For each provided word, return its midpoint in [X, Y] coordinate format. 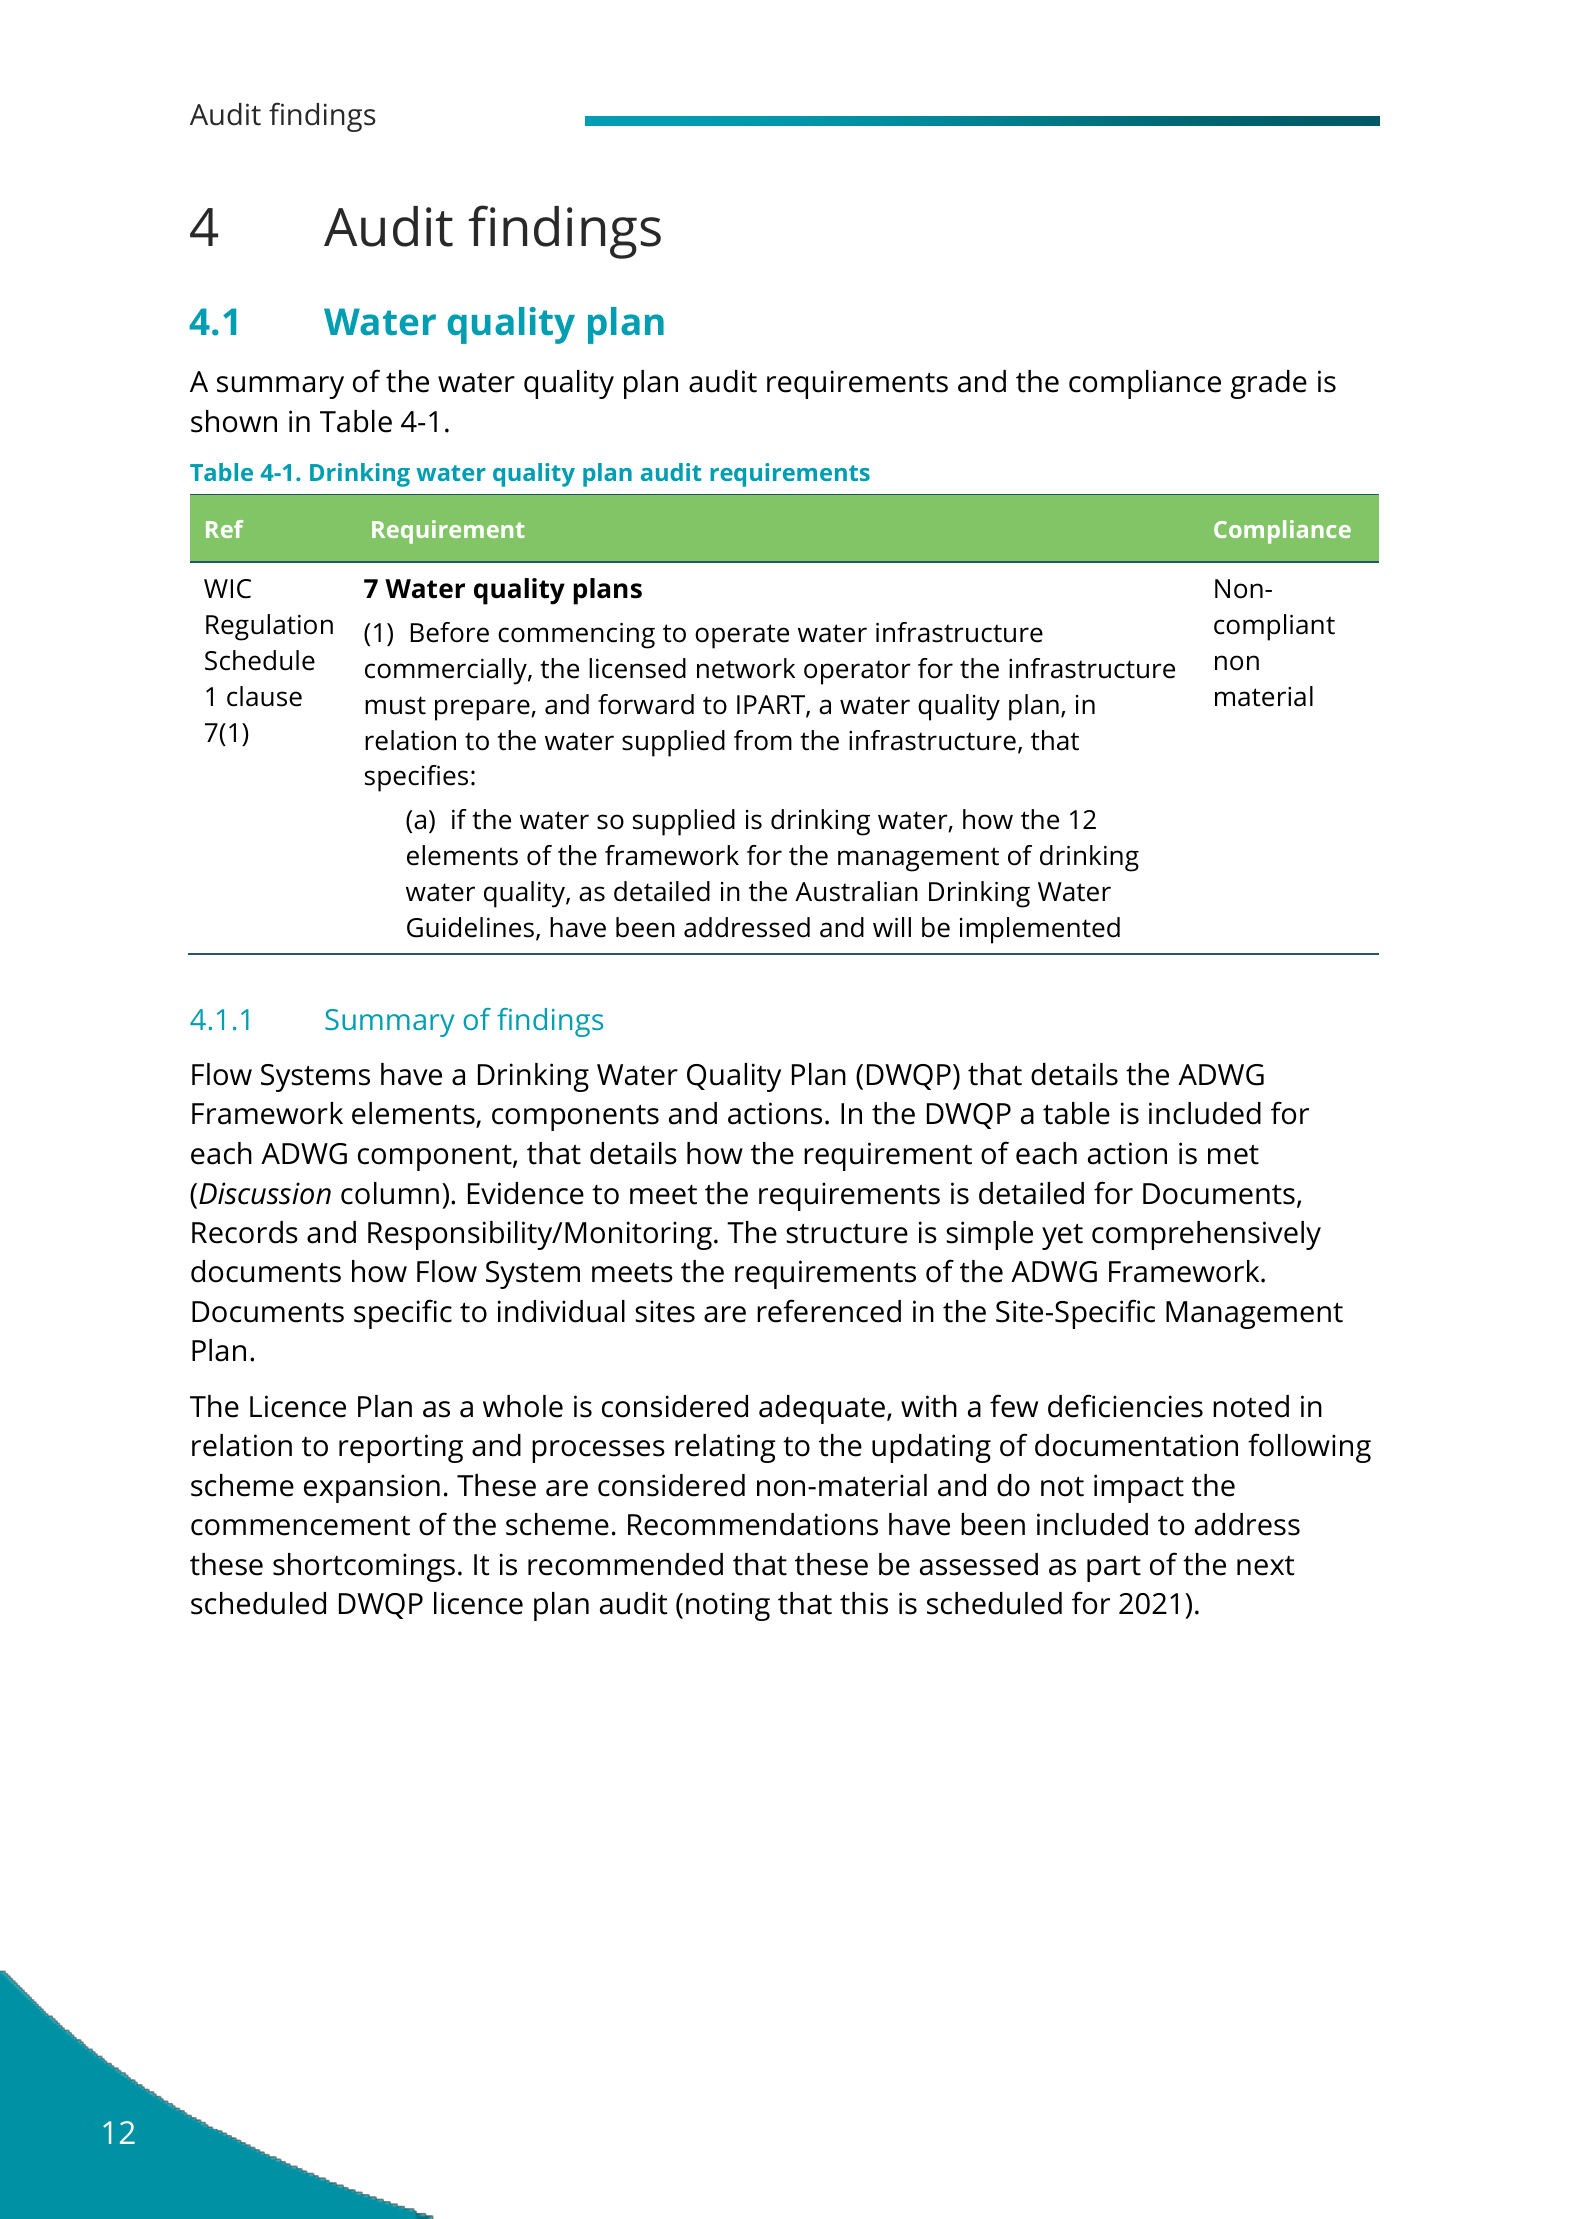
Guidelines [472, 928]
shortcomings [364, 1567]
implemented [1040, 930]
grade [1269, 384]
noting [728, 1606]
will [892, 927]
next [1265, 1566]
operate [742, 636]
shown [234, 421]
